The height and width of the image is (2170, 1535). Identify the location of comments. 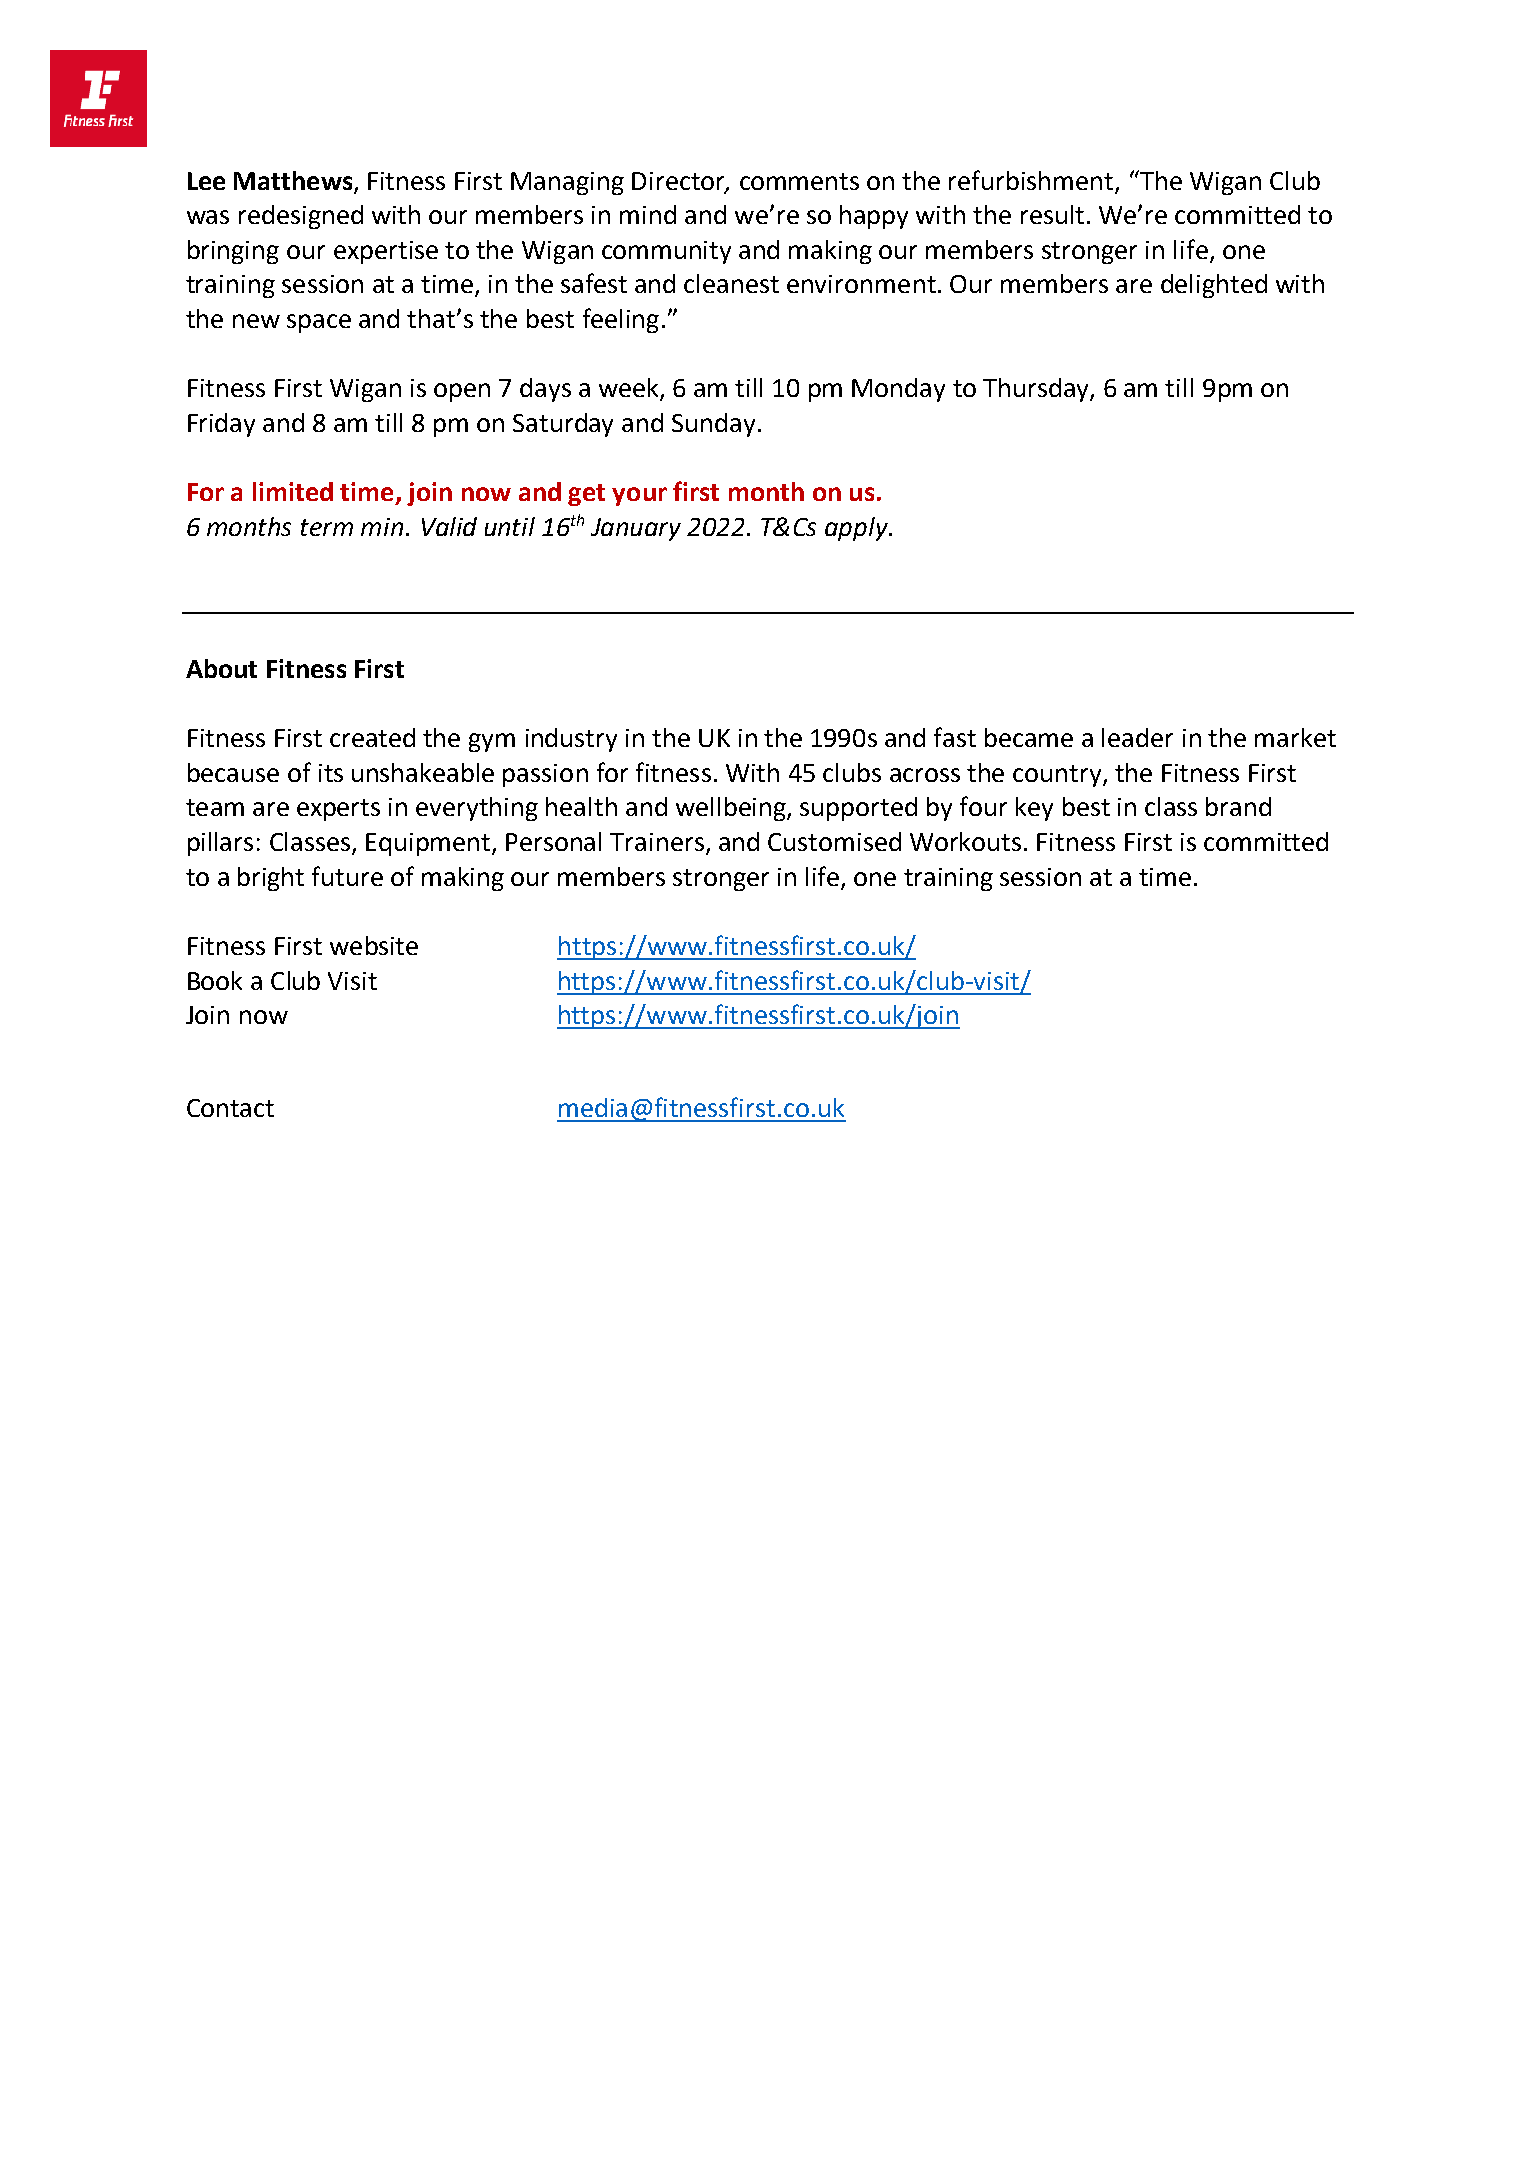
(799, 181).
